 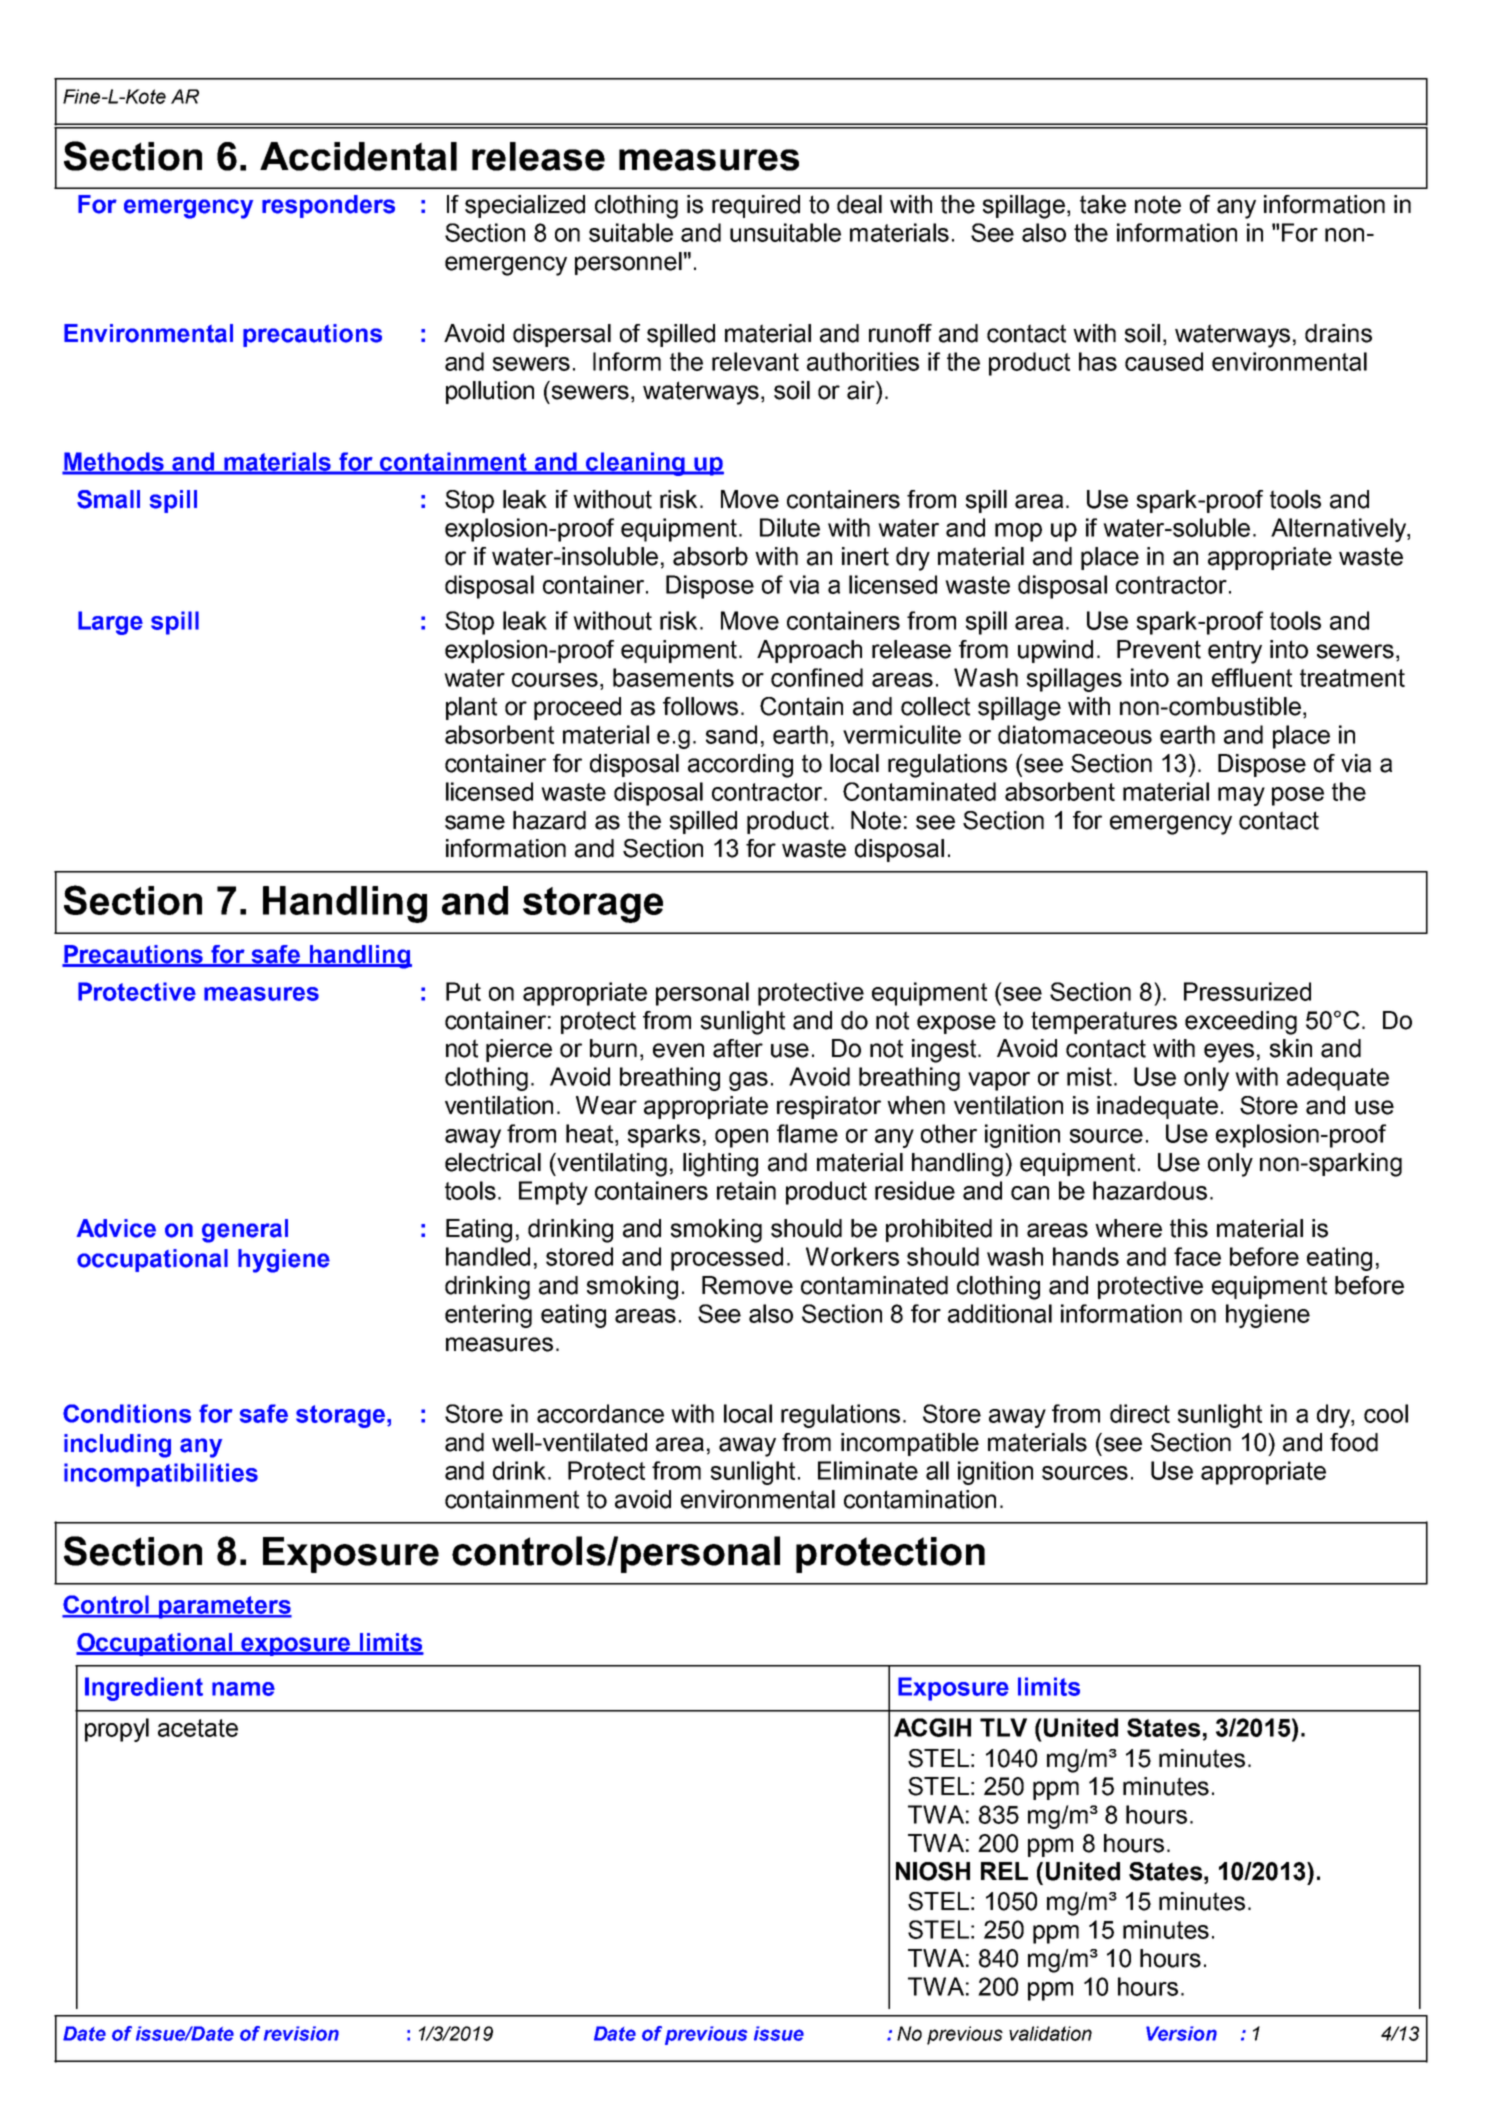 What do you see at coordinates (1181, 2033) in the screenshot?
I see `Version` at bounding box center [1181, 2033].
